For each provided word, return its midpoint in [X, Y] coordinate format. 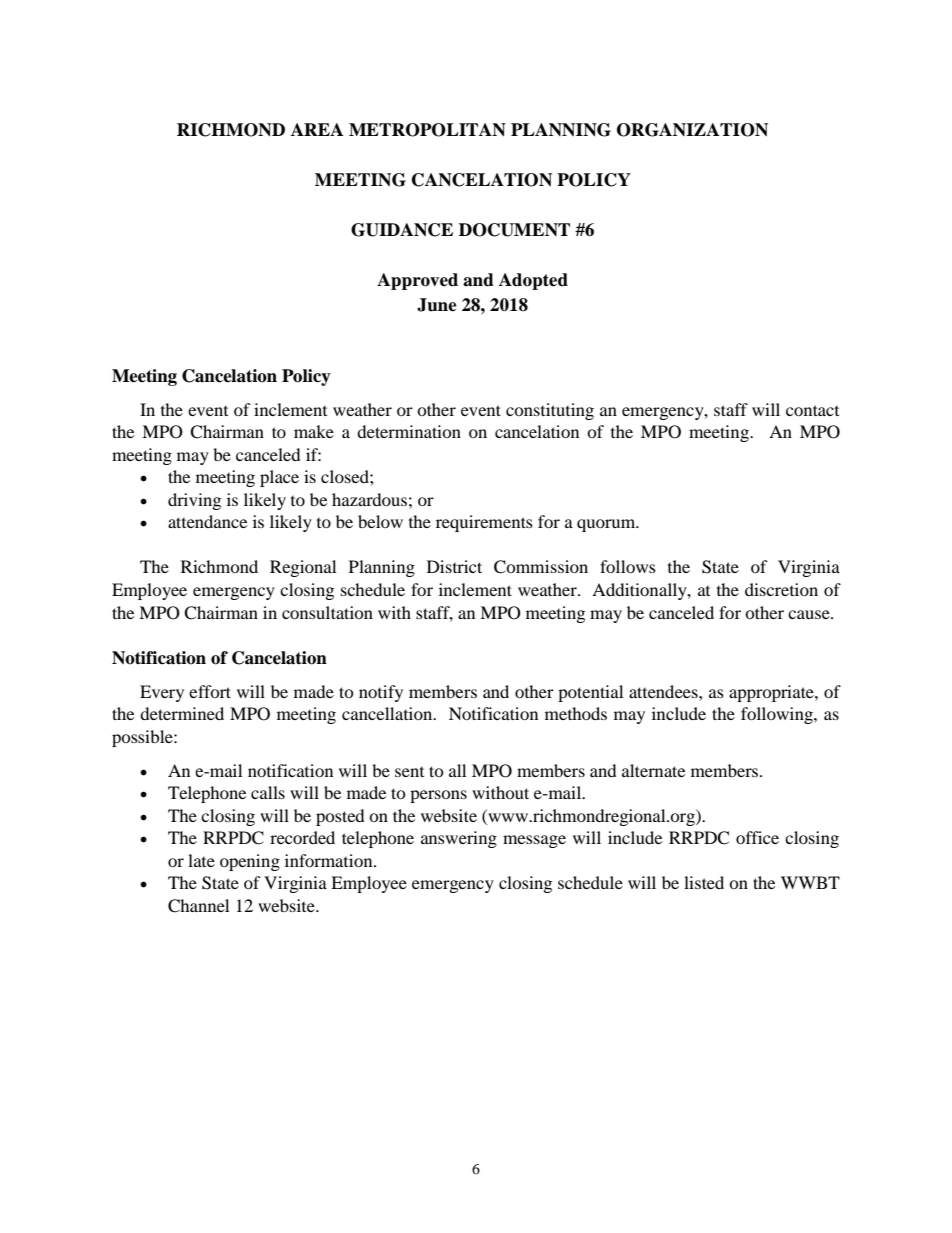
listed [704, 882]
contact [812, 410]
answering [459, 839]
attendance [207, 521]
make [314, 431]
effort [210, 691]
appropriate [772, 693]
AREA [317, 129]
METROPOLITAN [427, 130]
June [437, 305]
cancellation [388, 713]
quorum [607, 525]
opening [250, 862]
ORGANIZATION [692, 130]
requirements [484, 523]
